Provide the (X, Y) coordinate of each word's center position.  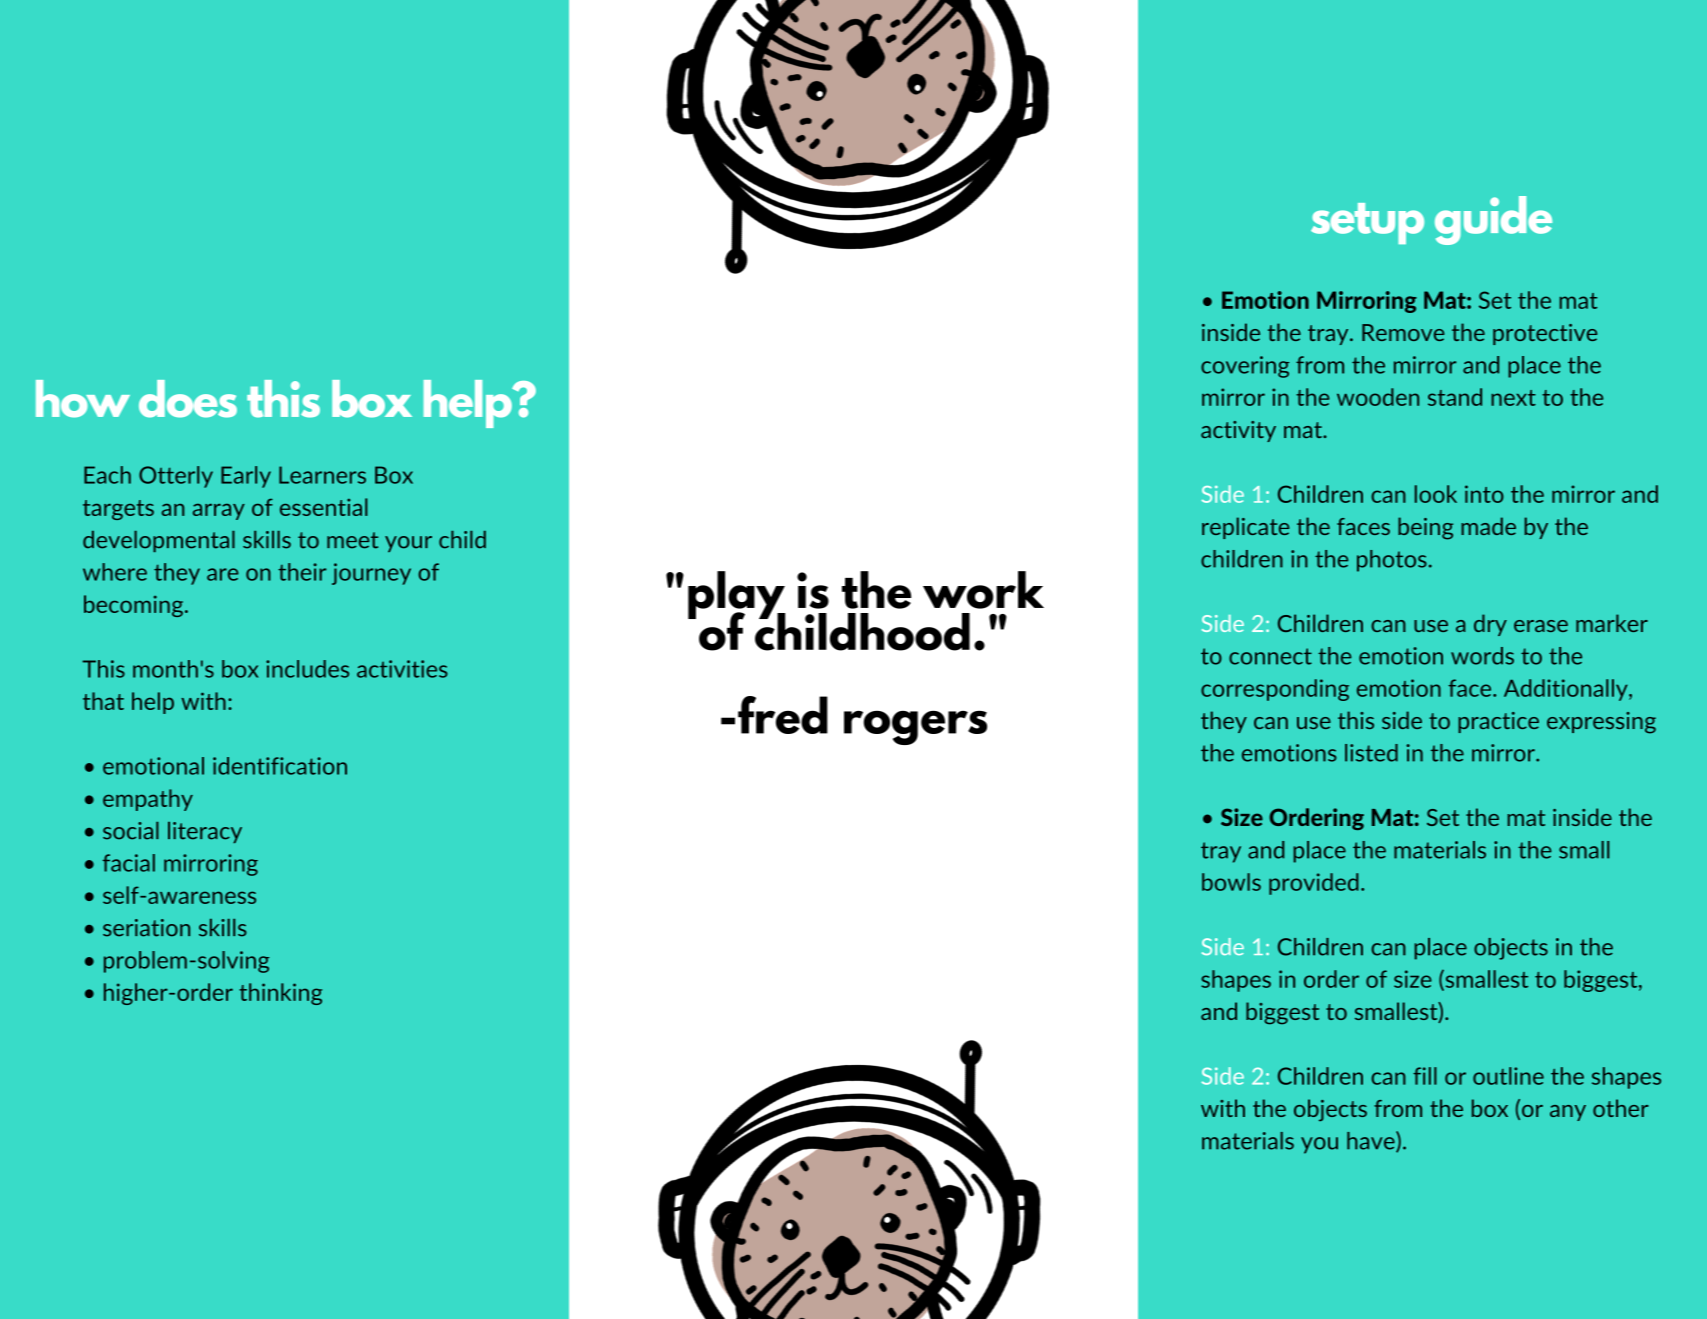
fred (783, 715)
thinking (280, 994)
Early (246, 477)
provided (1314, 884)
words (1482, 656)
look (1436, 494)
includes (307, 669)
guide (1493, 220)
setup (1367, 223)
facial (129, 863)
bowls (1231, 882)
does (188, 399)
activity (1238, 431)
